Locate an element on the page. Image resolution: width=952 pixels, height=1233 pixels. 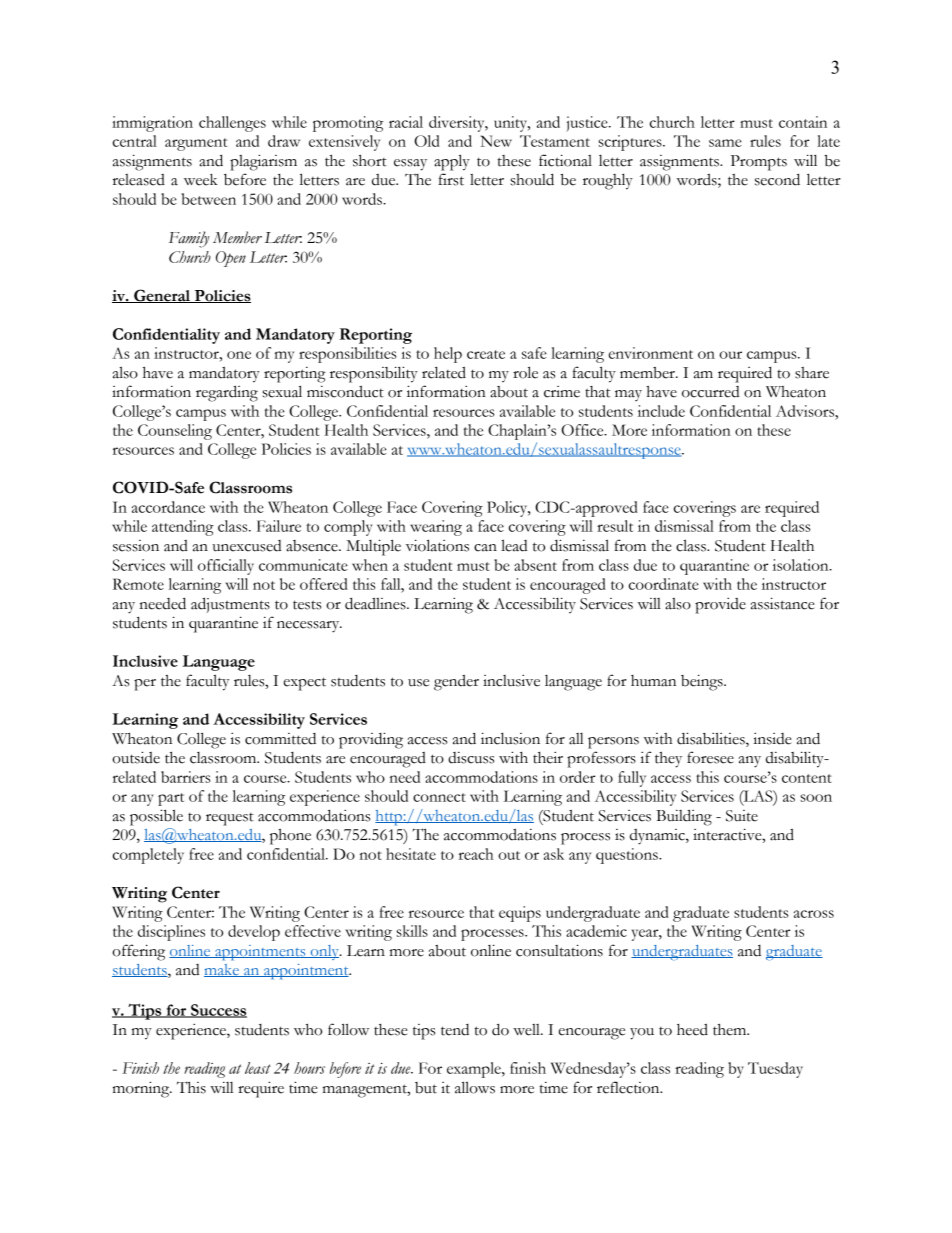
isolation is located at coordinates (802, 565).
